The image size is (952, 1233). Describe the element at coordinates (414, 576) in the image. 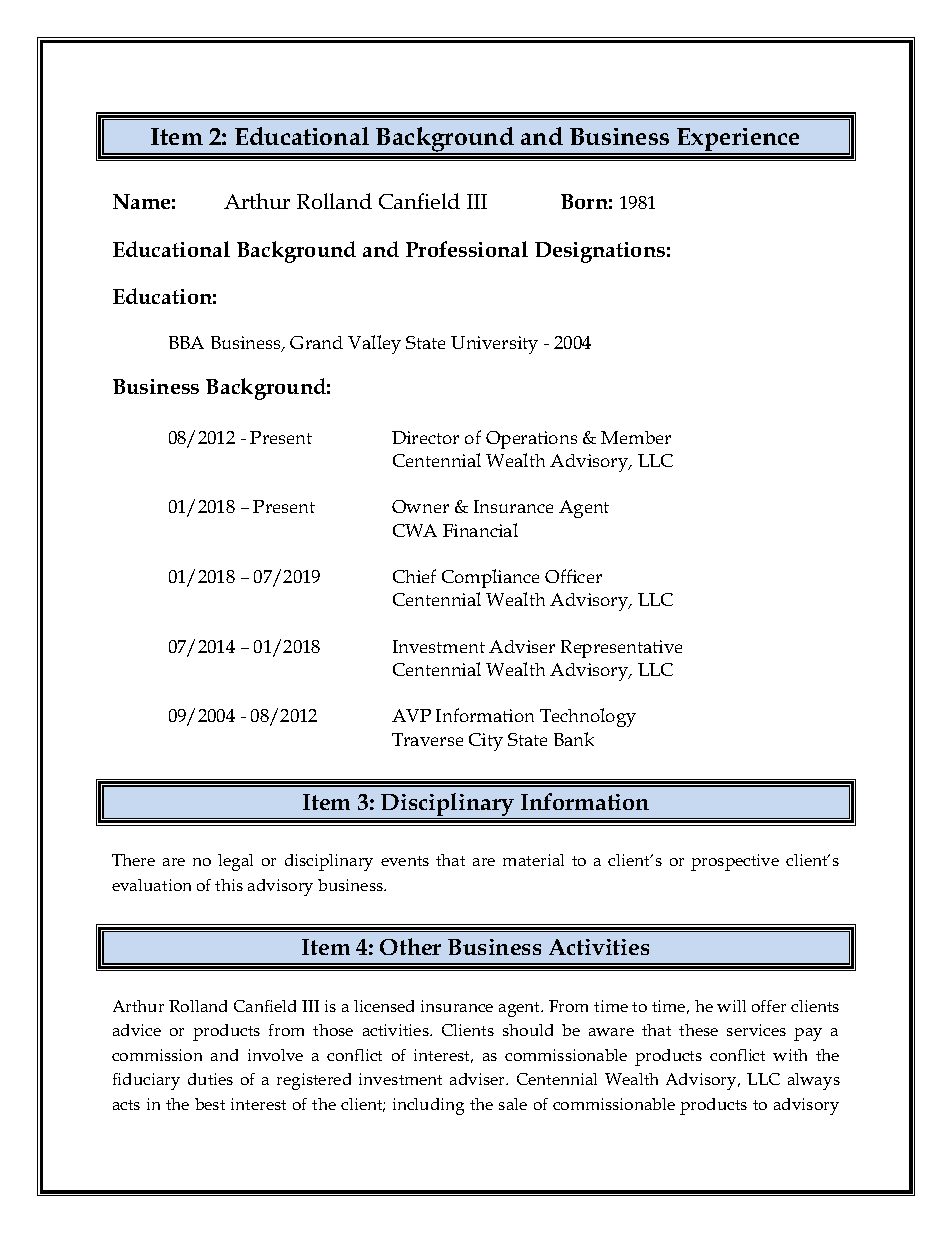

I see `Chief` at that location.
